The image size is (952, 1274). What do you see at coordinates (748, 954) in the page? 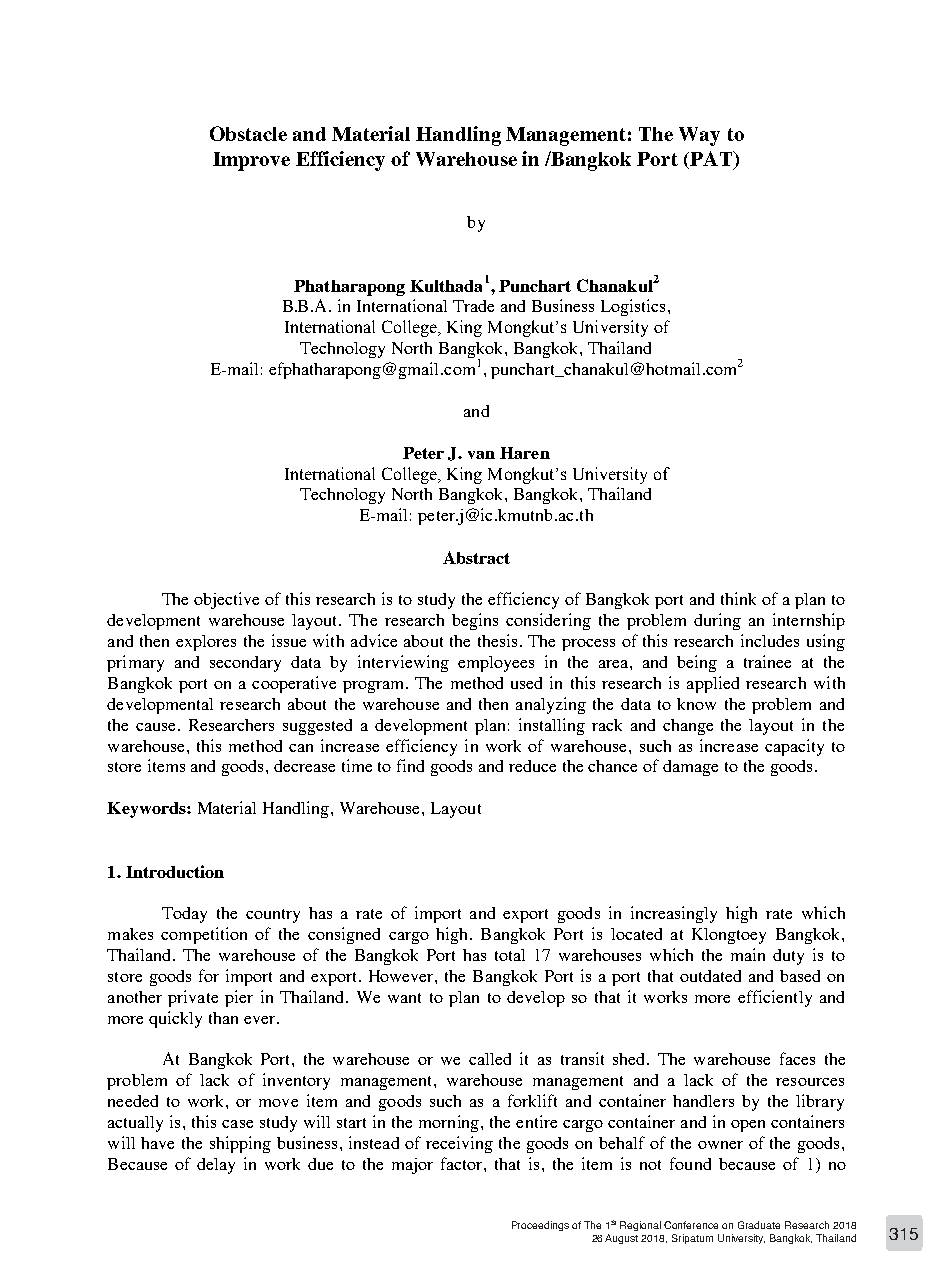
I see `main` at bounding box center [748, 954].
